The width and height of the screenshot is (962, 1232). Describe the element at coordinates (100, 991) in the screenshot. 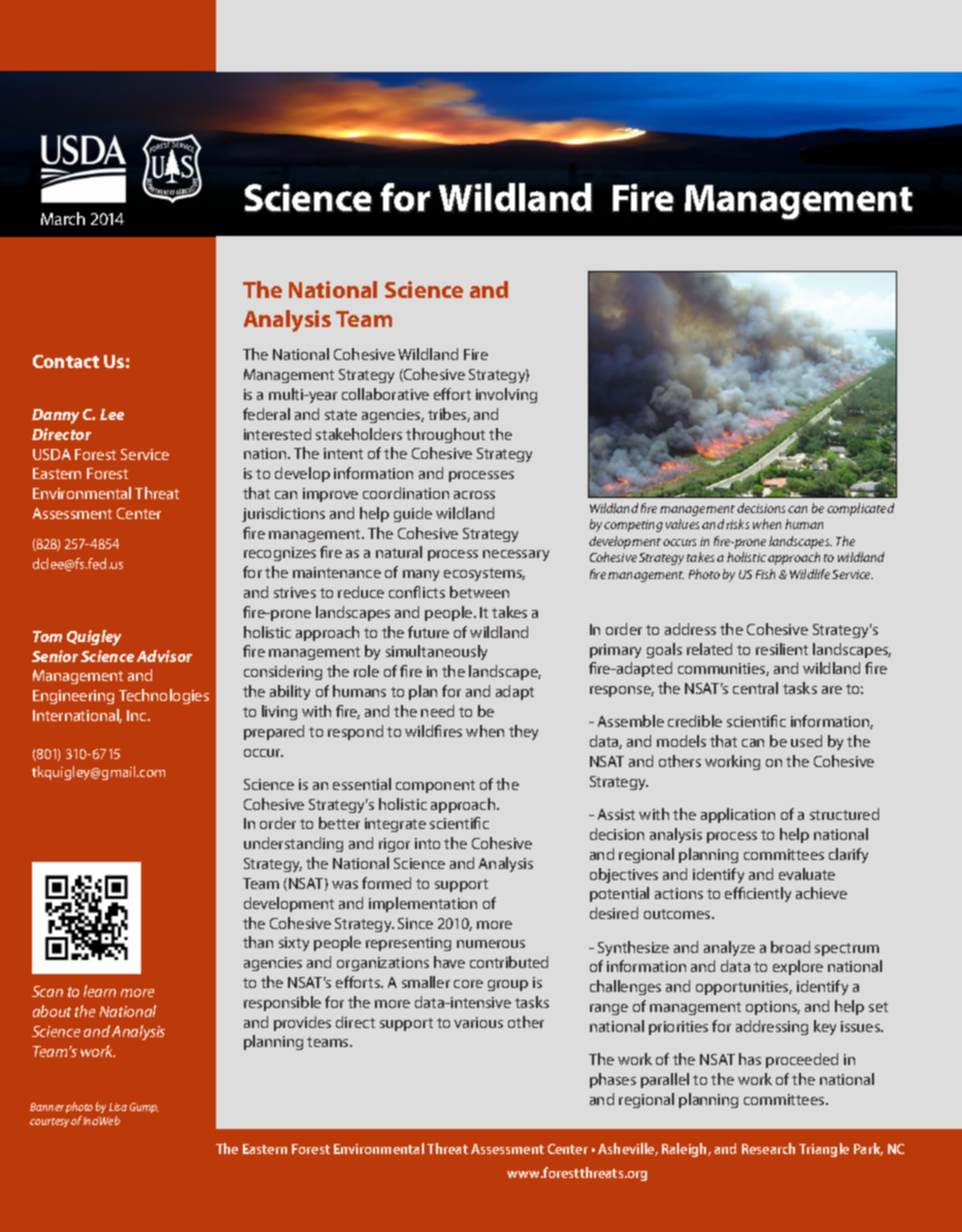

I see `learn` at that location.
